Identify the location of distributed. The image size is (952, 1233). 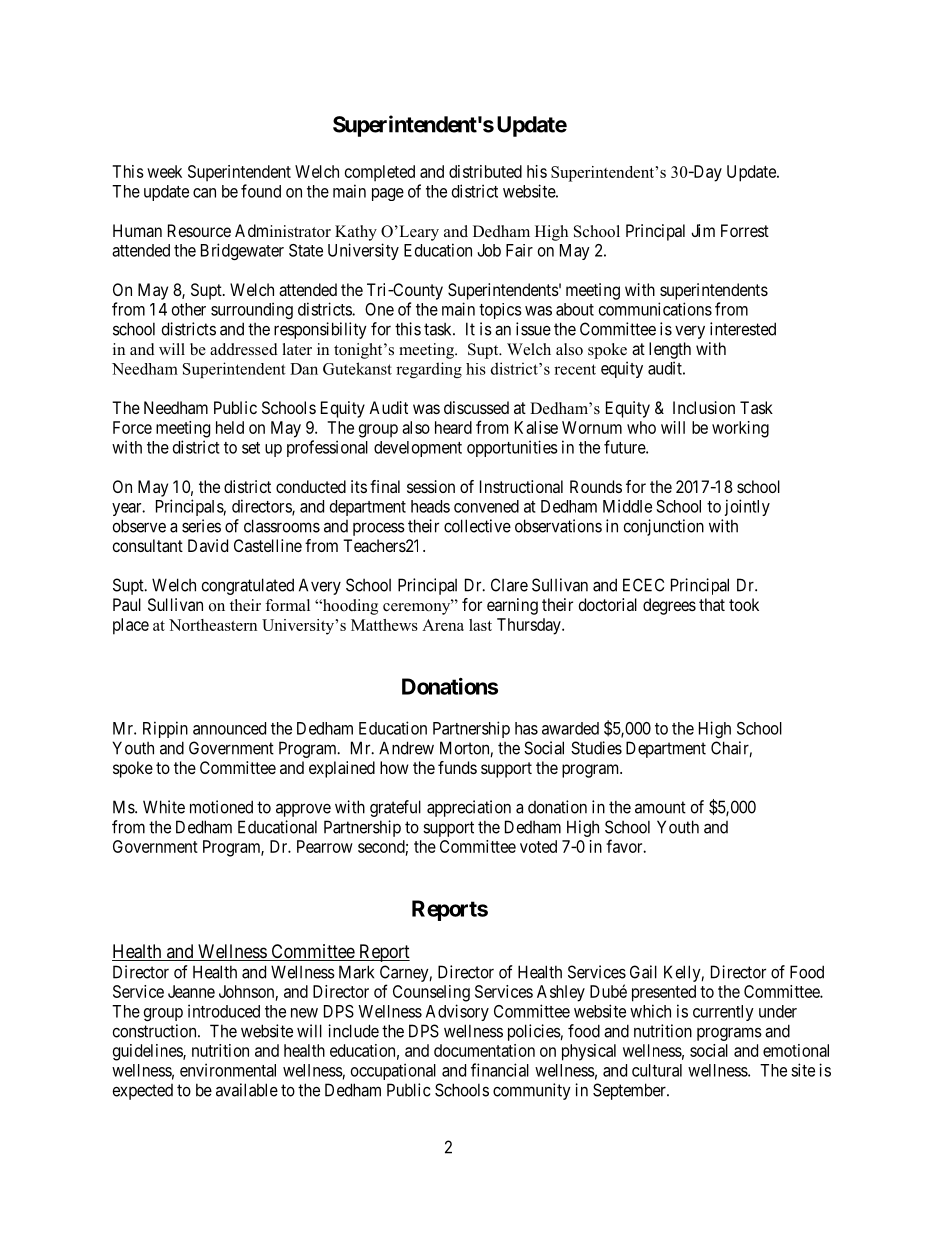
(485, 171).
